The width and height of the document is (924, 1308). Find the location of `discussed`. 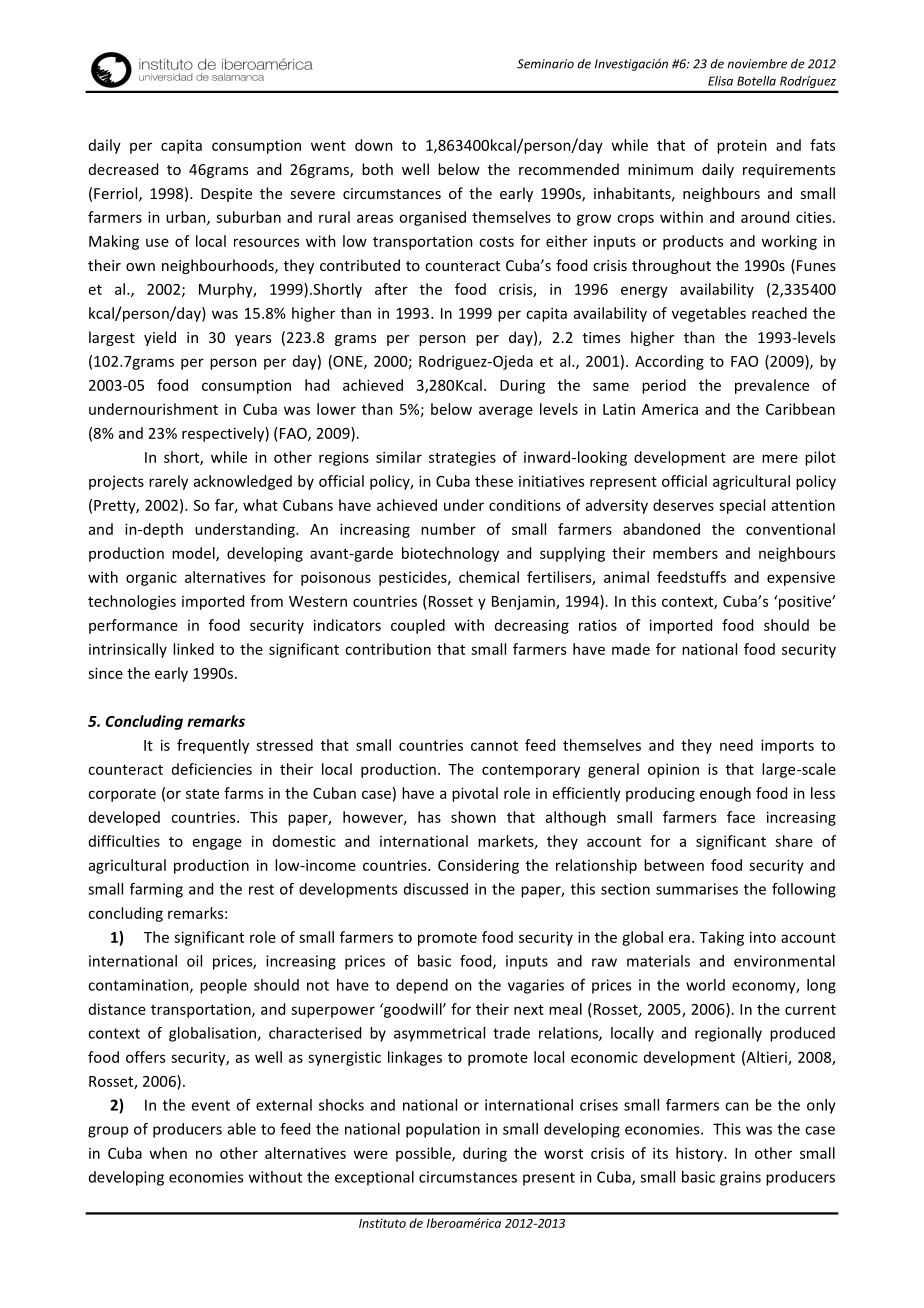

discussed is located at coordinates (436, 889).
